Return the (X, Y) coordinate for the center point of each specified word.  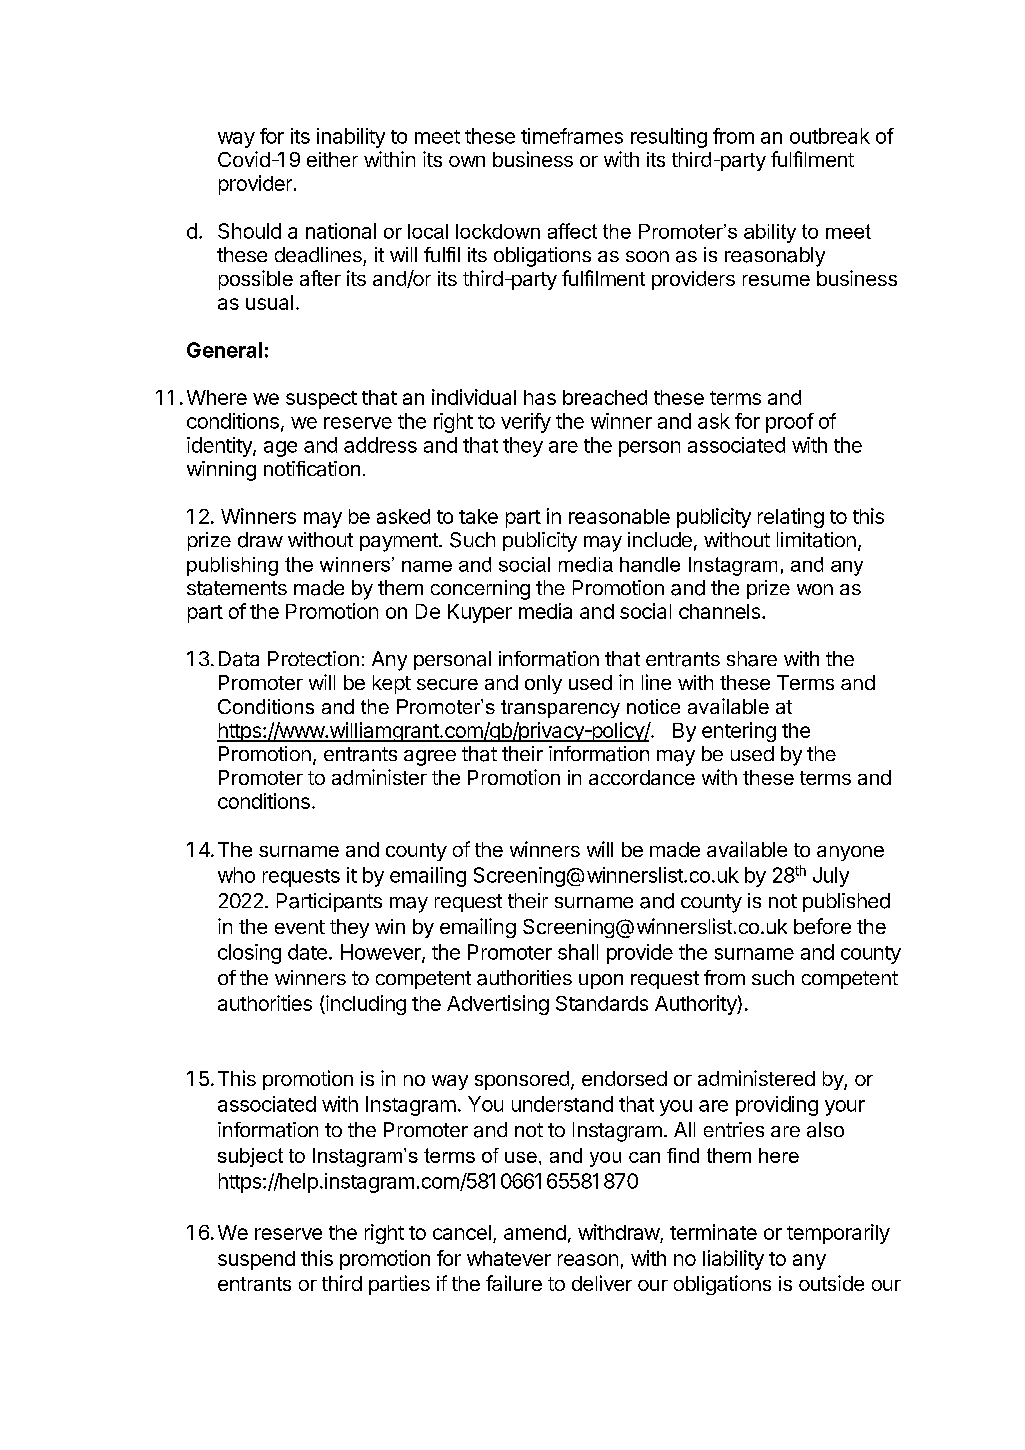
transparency (560, 709)
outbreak (830, 136)
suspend (256, 1260)
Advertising (498, 1005)
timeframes (572, 136)
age (280, 449)
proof (790, 423)
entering (739, 732)
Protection (313, 658)
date (307, 952)
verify (526, 423)
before (822, 926)
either (332, 159)
